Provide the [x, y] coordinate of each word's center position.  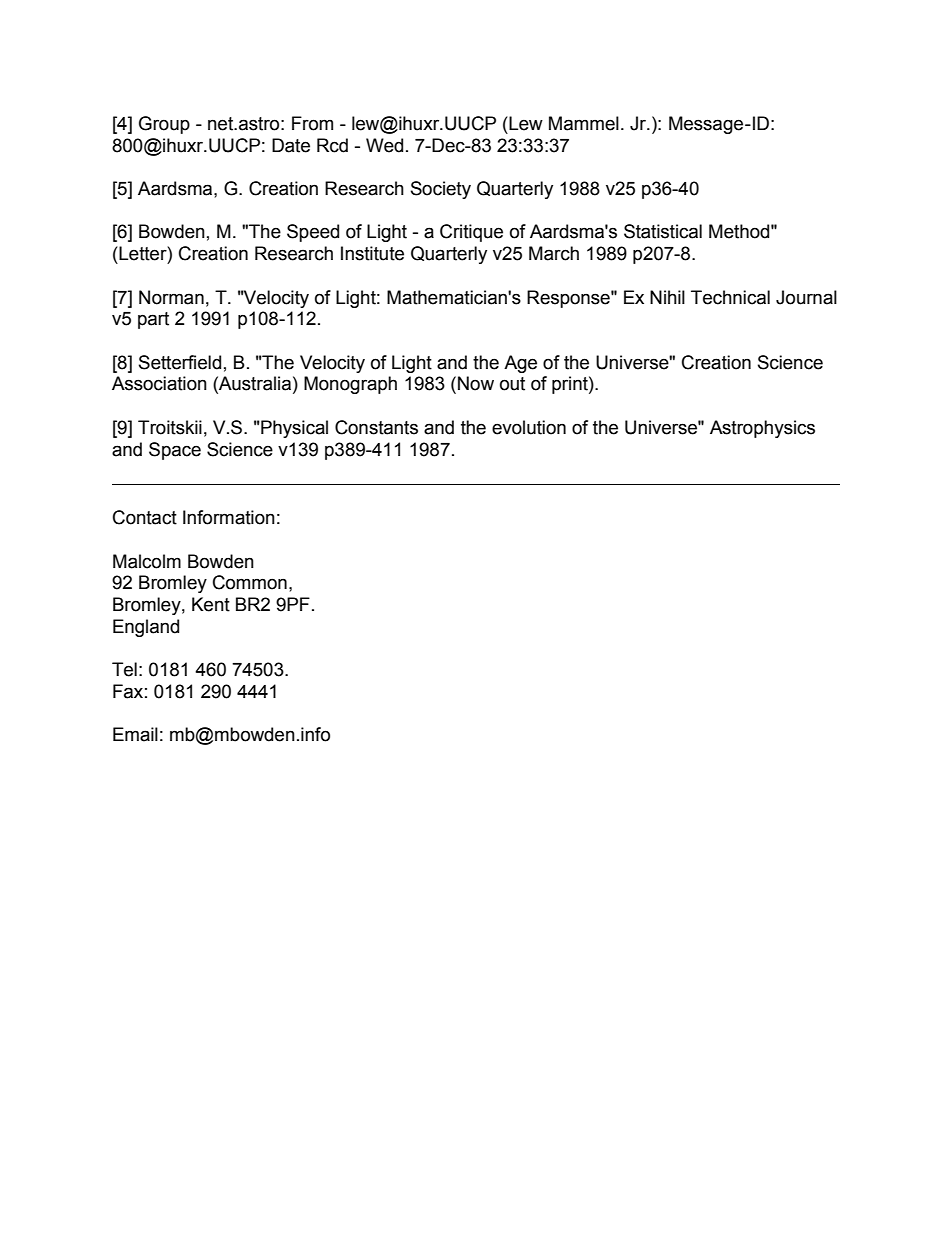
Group [164, 125]
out [512, 384]
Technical [730, 297]
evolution [529, 427]
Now [476, 383]
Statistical [663, 231]
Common [250, 582]
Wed [384, 145]
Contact [145, 517]
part [153, 320]
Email [135, 734]
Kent [211, 604]
